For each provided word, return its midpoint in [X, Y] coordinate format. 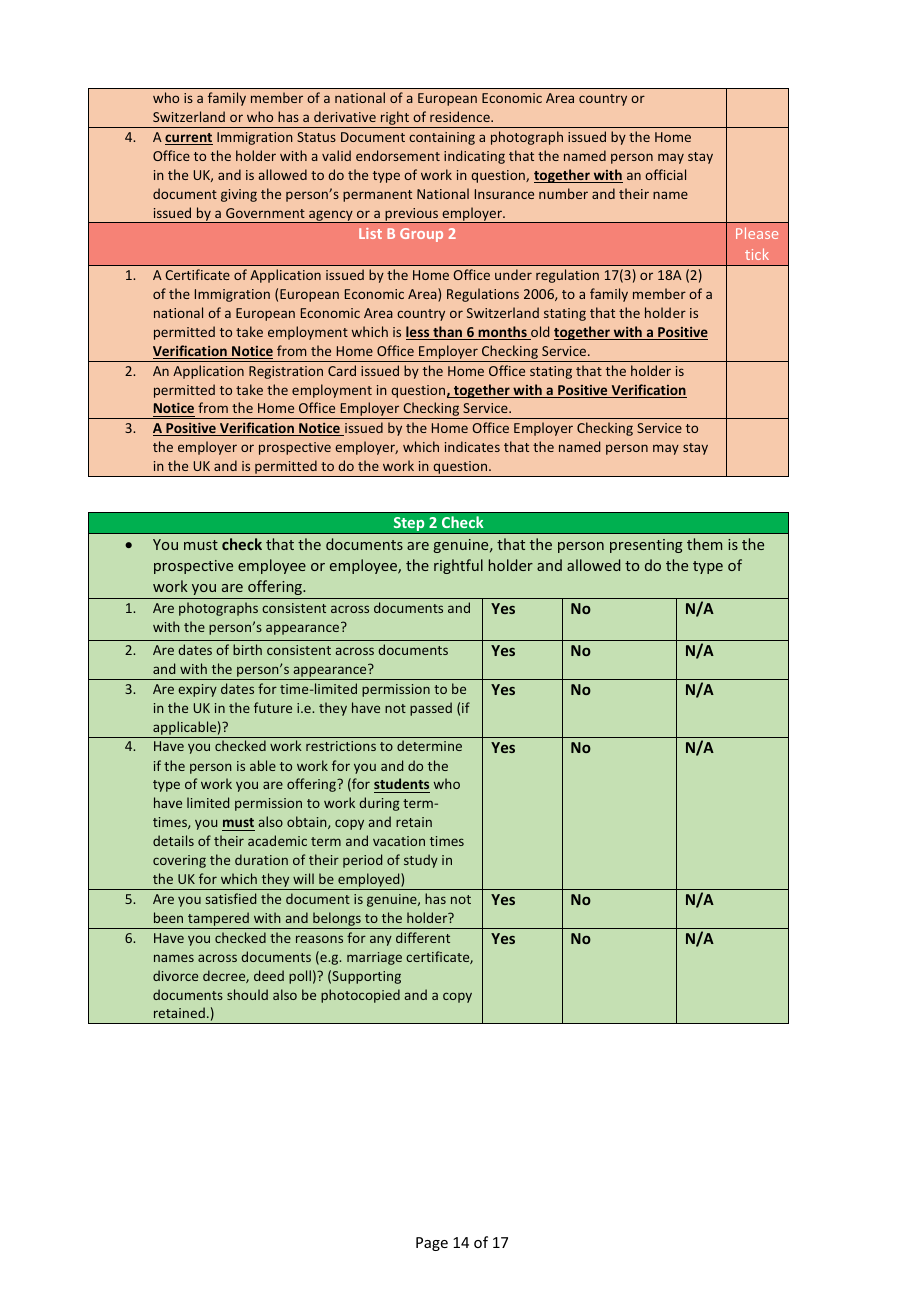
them [704, 544]
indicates [472, 446]
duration [261, 859]
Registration [286, 372]
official [665, 174]
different [423, 937]
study [421, 861]
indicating [474, 157]
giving [239, 195]
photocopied [360, 996]
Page [432, 1244]
